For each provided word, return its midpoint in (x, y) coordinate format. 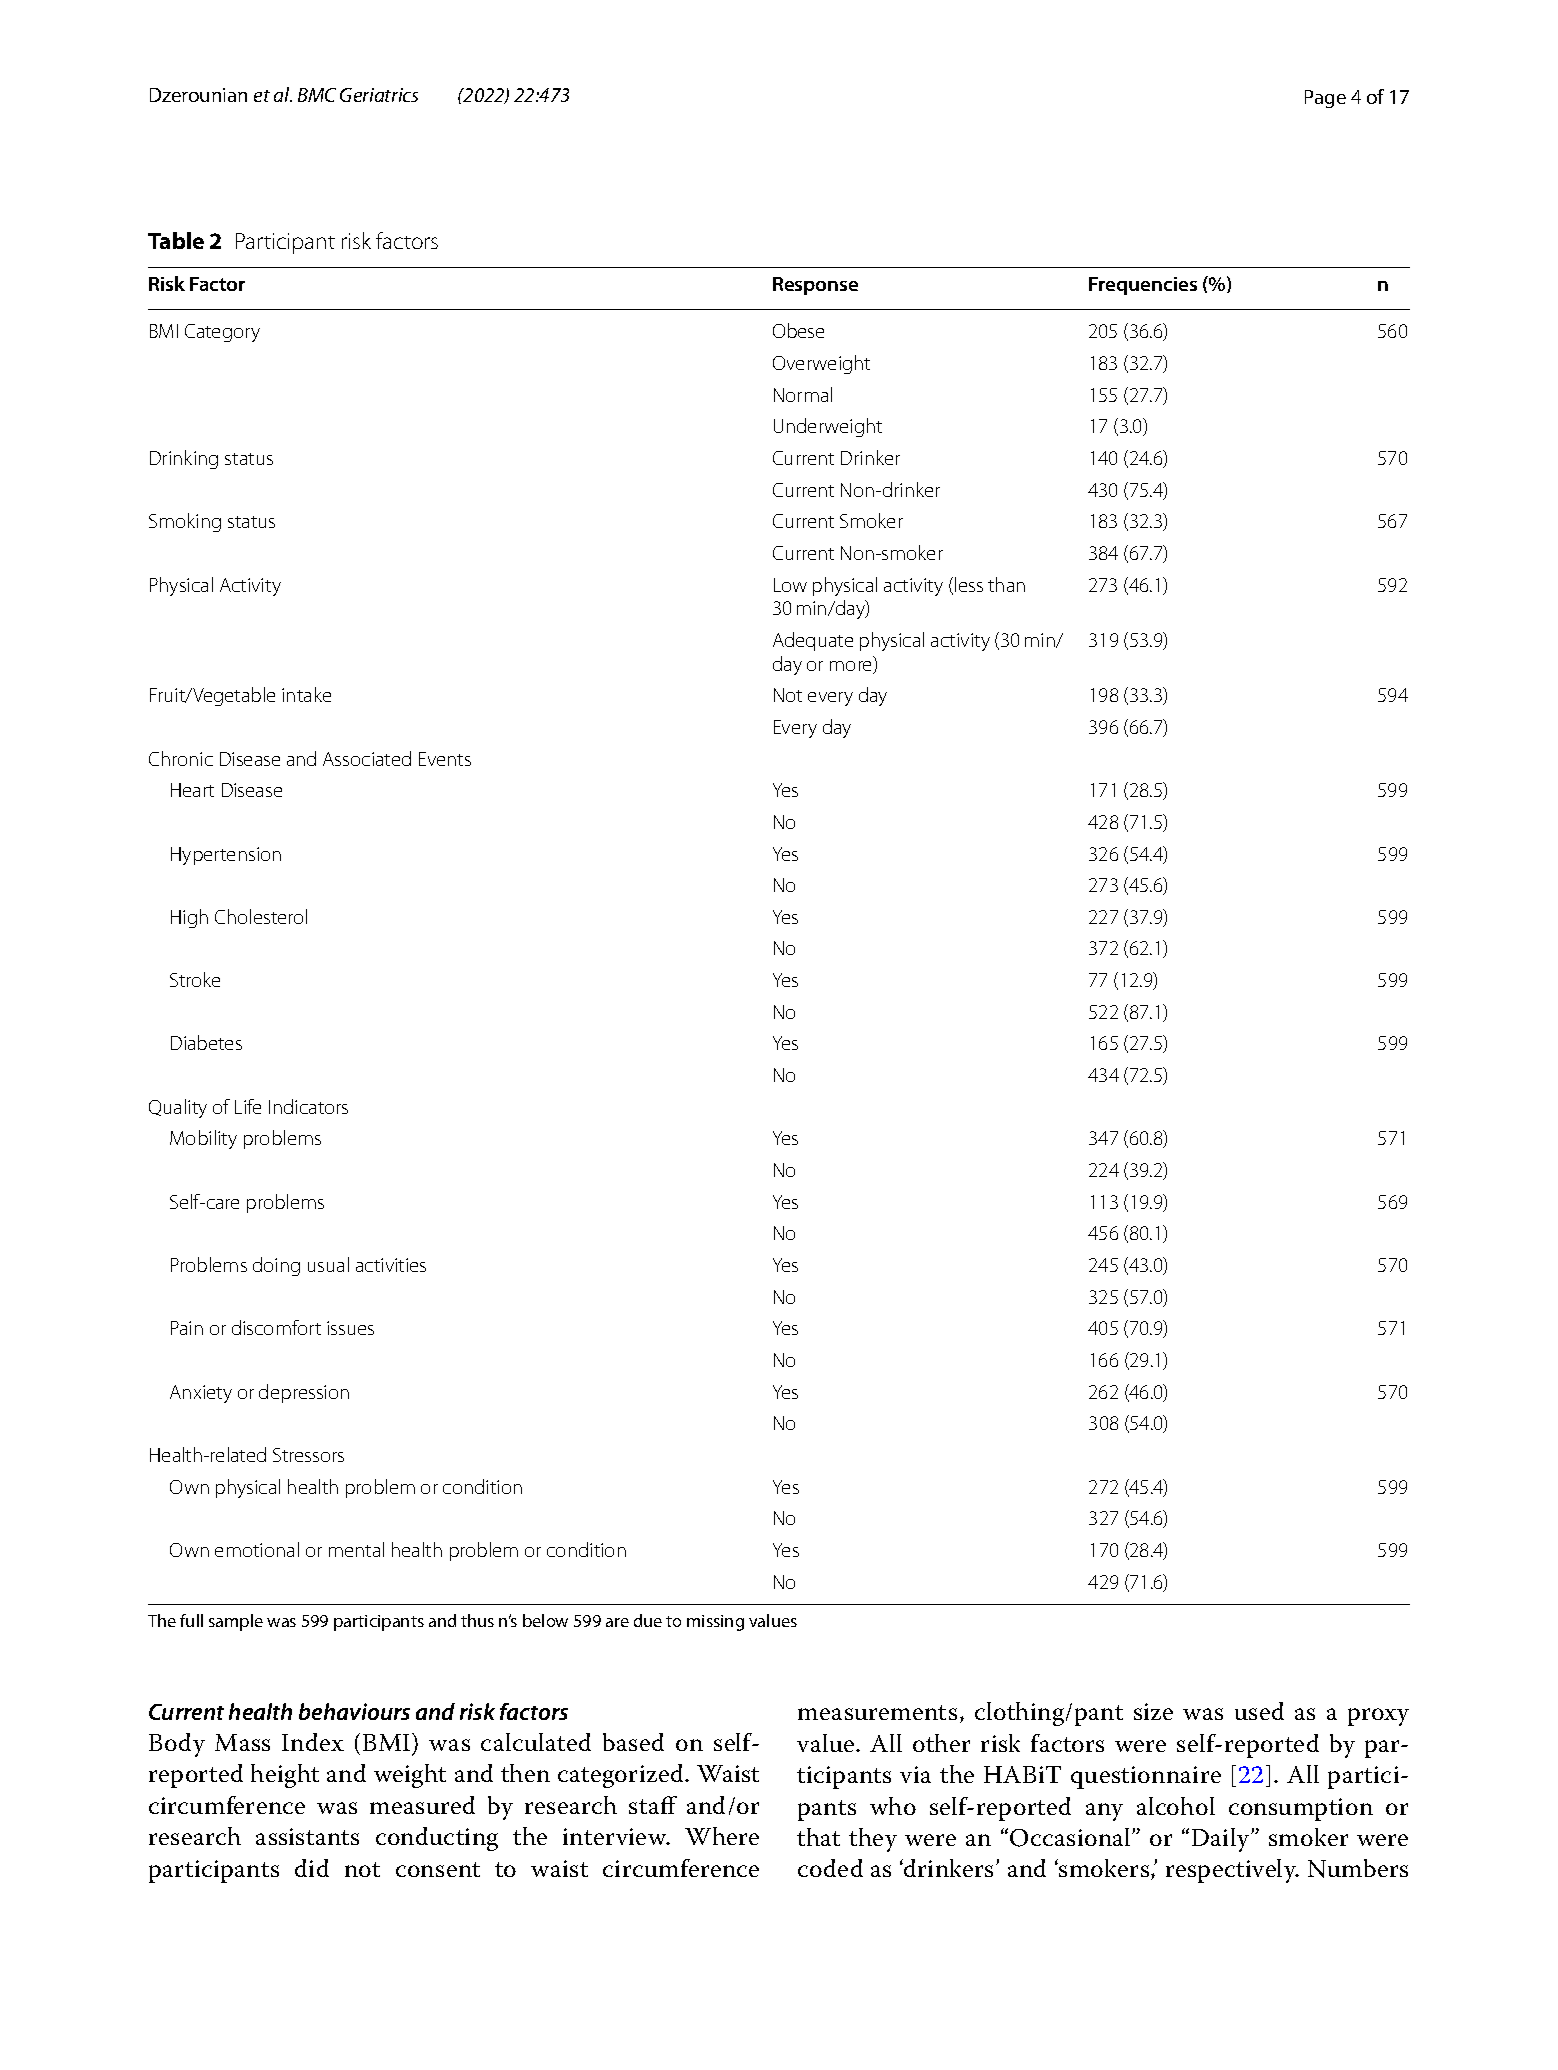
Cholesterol (261, 916)
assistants (307, 1836)
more (852, 667)
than (1006, 584)
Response (815, 286)
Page (1325, 99)
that (818, 1837)
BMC (317, 95)
